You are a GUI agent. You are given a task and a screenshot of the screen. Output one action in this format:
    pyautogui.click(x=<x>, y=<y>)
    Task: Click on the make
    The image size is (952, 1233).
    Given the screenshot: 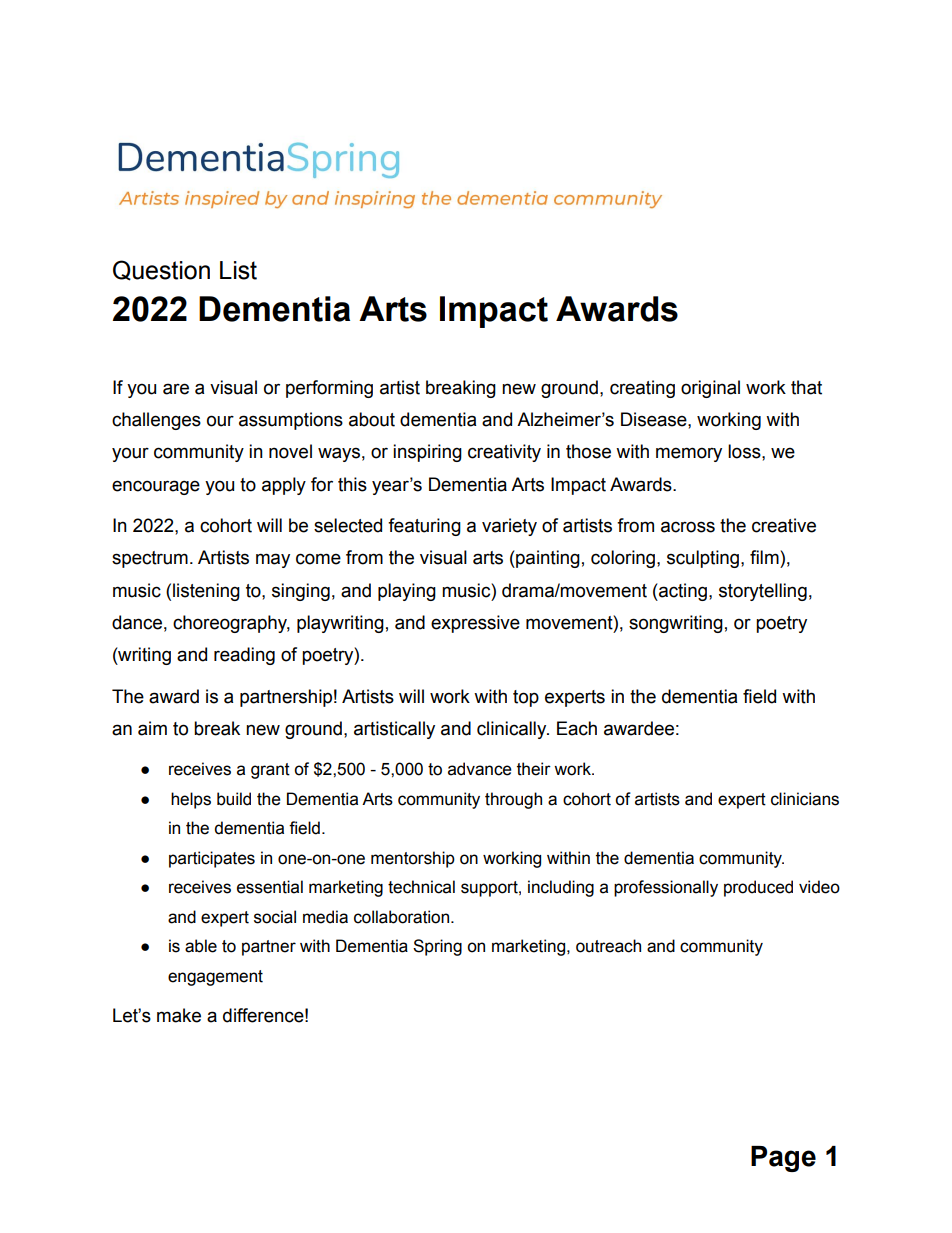 What is the action you would take?
    pyautogui.click(x=179, y=1015)
